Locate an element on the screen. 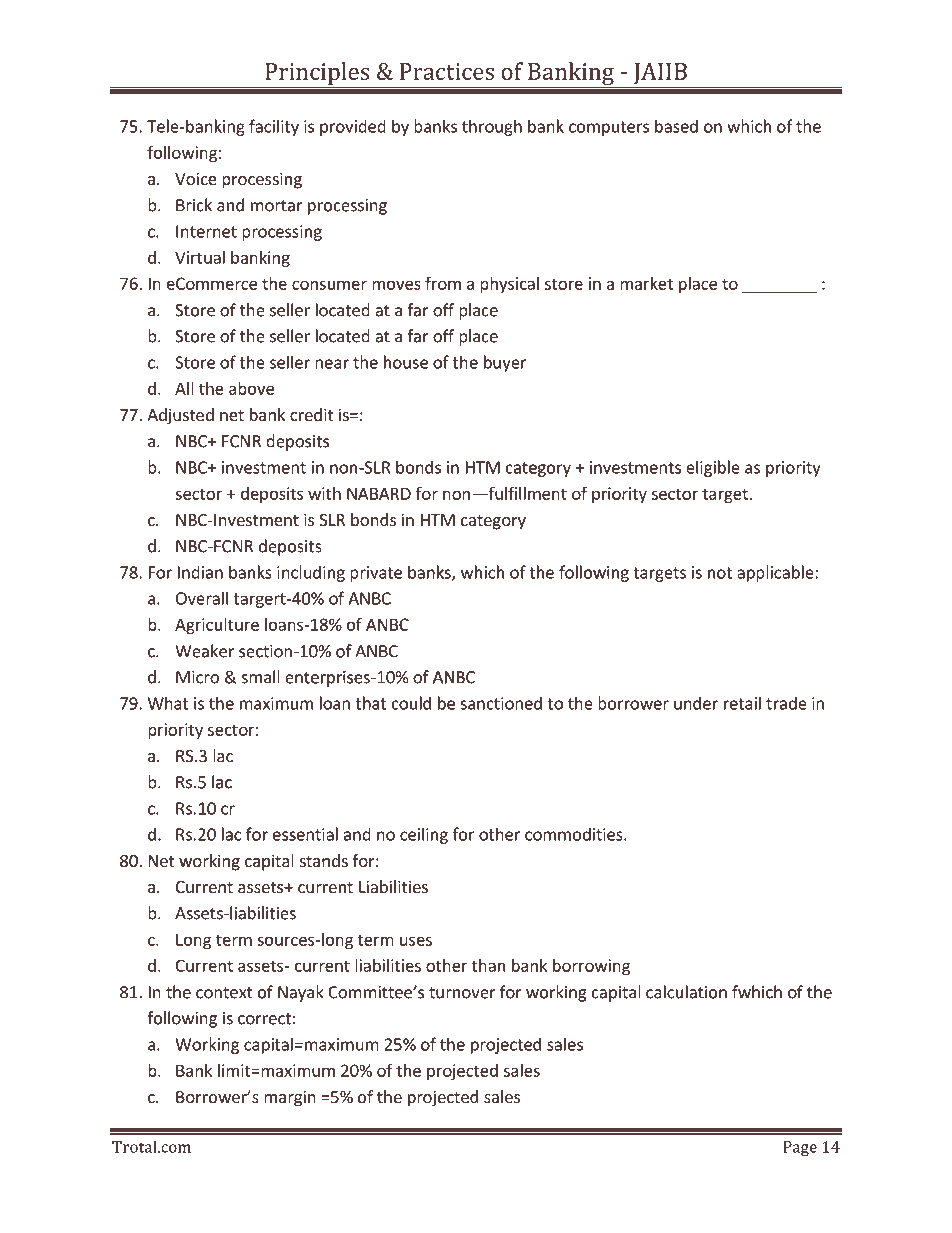  eligible is located at coordinates (713, 468).
